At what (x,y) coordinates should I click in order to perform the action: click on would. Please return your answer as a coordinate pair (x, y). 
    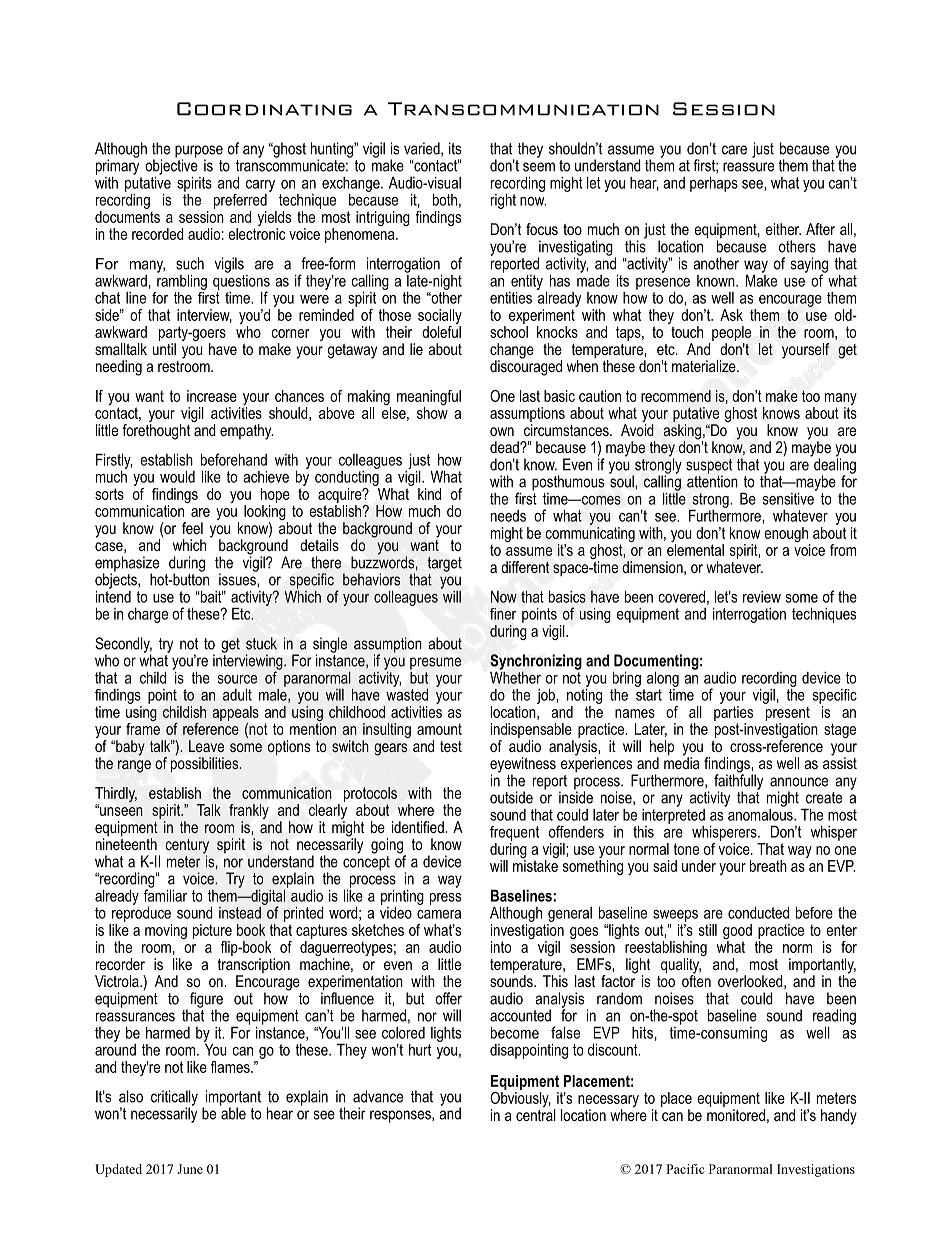
    Looking at the image, I should click on (177, 476).
